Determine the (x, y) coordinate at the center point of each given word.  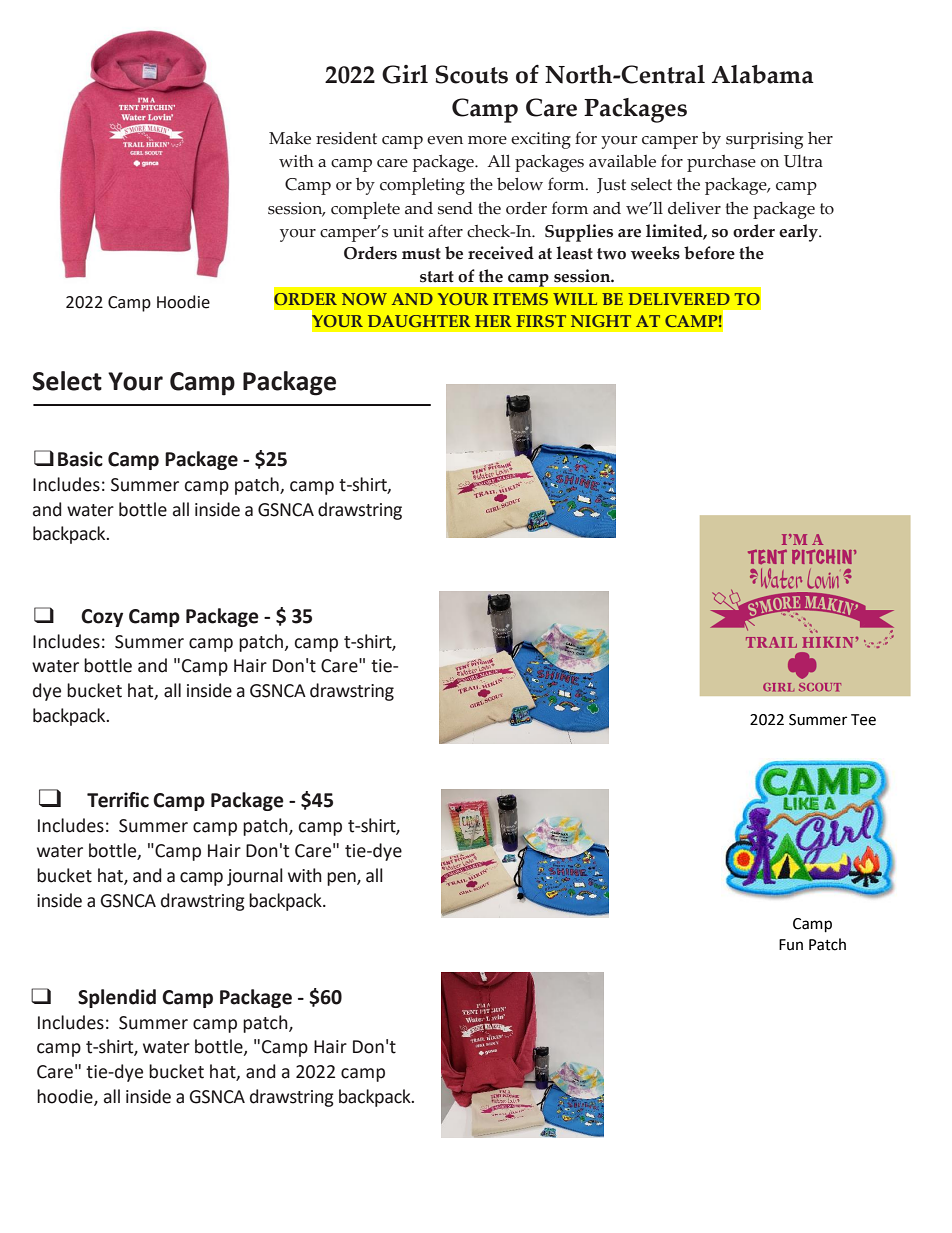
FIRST (541, 321)
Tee (863, 720)
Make (290, 138)
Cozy (102, 618)
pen (342, 879)
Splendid (117, 998)
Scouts (471, 74)
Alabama (763, 74)
